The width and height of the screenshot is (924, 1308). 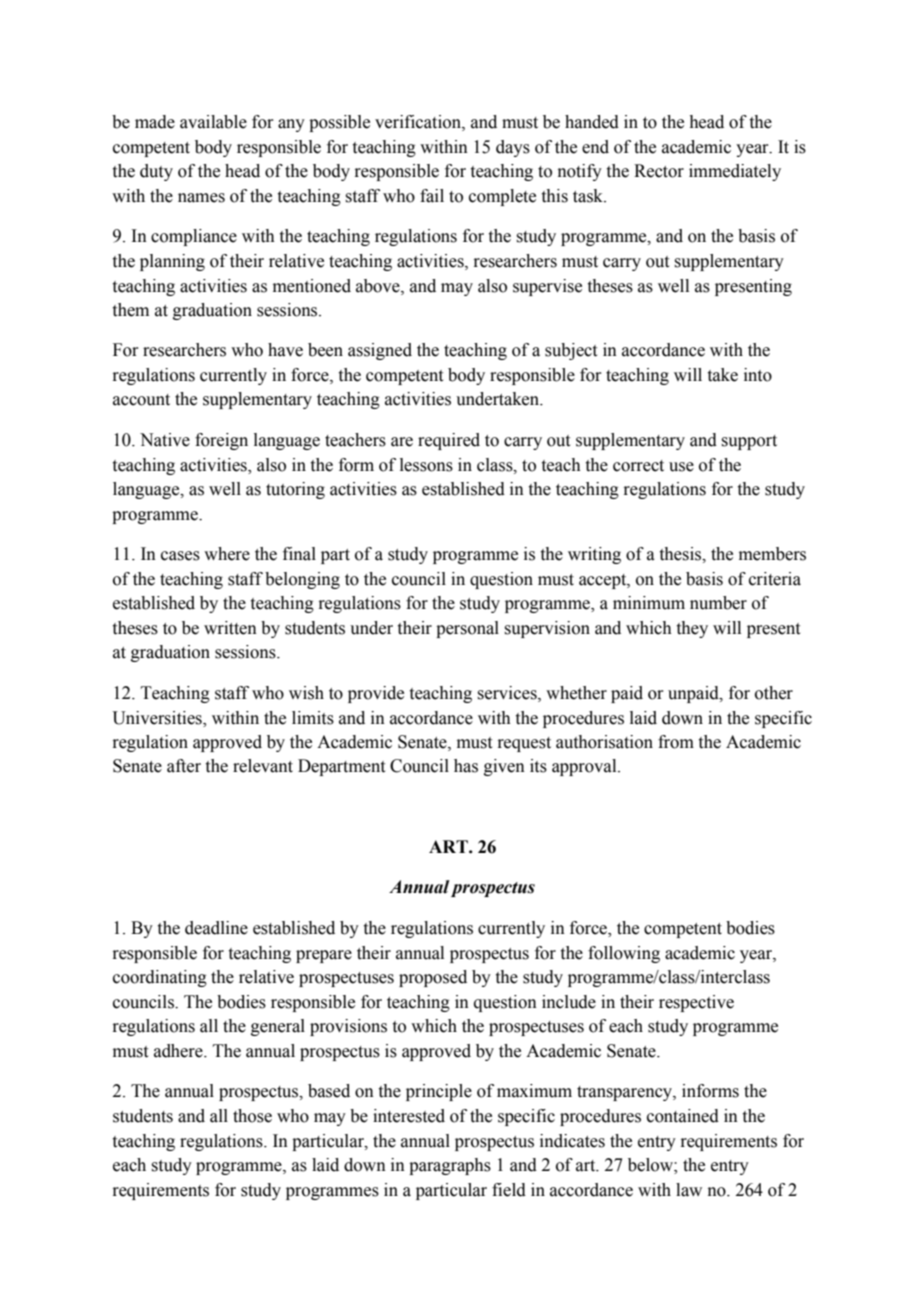 I want to click on law, so click(x=689, y=1190).
